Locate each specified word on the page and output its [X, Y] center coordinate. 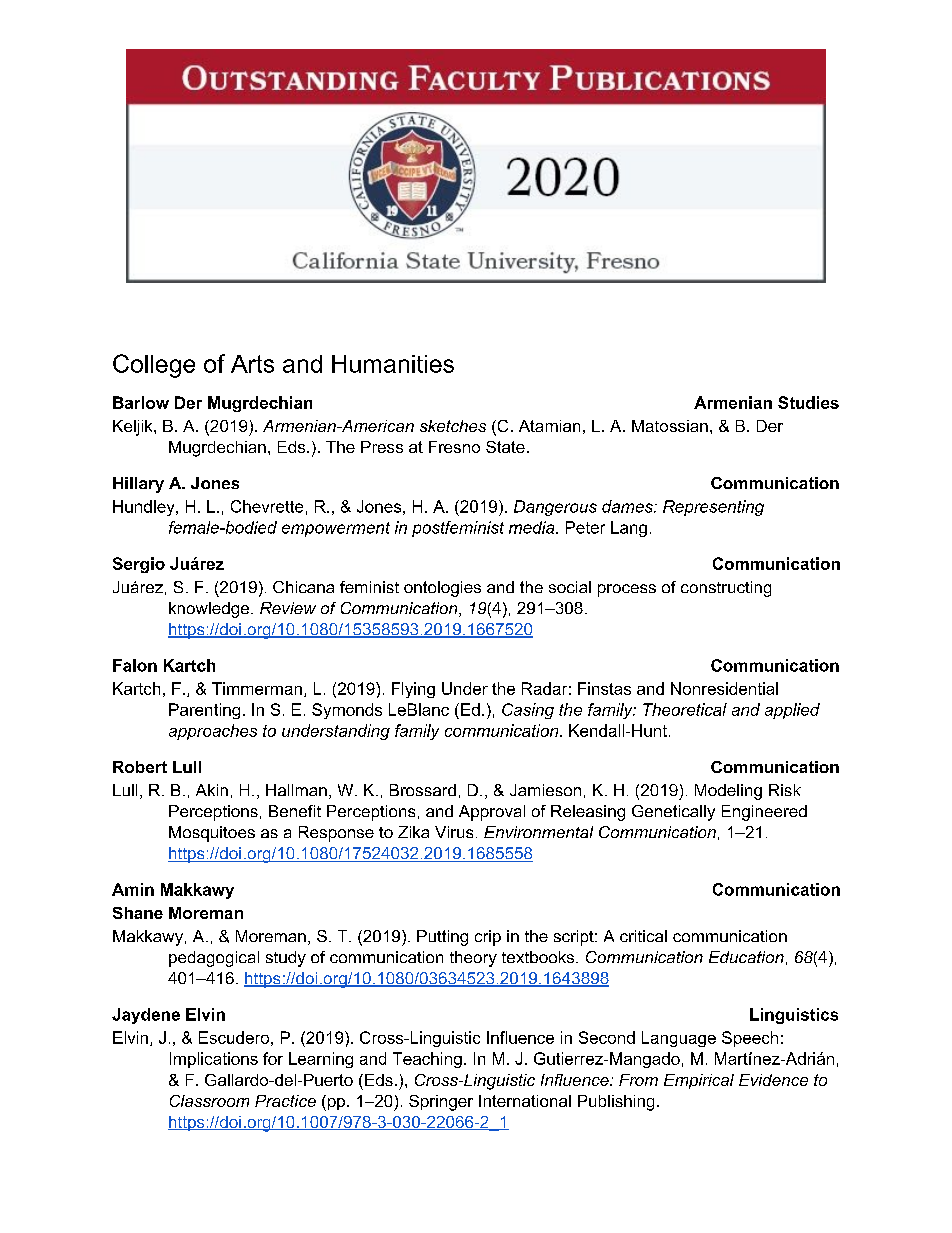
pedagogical [214, 959]
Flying [413, 690]
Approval [492, 813]
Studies [808, 402]
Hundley [145, 508]
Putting [442, 938]
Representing [713, 508]
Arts [252, 364]
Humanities [393, 364]
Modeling [728, 792]
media [533, 527]
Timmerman [257, 688]
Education [746, 957]
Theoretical [685, 709]
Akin [212, 790]
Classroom [209, 1101]
